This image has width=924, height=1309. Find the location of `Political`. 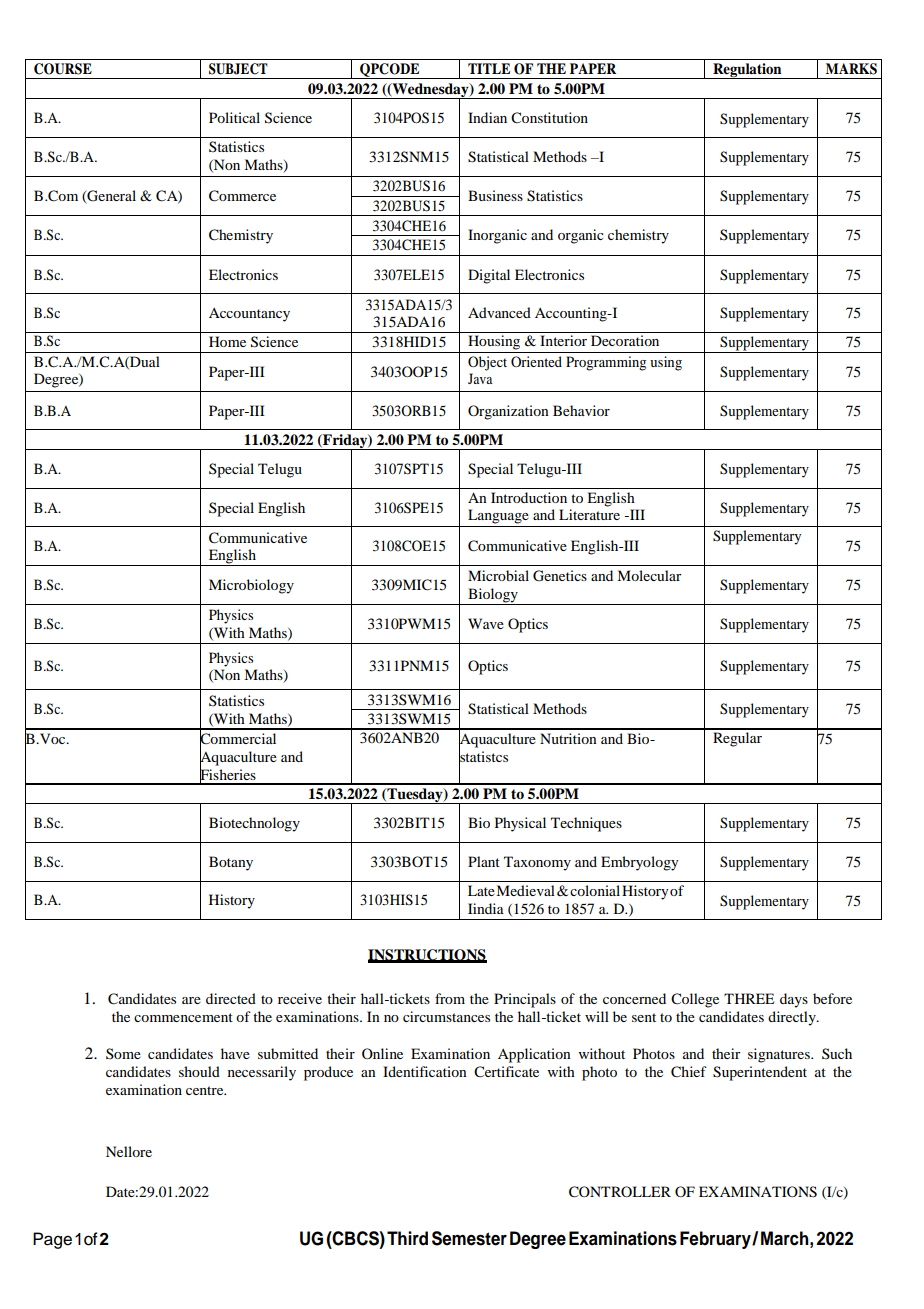

Political is located at coordinates (234, 117).
